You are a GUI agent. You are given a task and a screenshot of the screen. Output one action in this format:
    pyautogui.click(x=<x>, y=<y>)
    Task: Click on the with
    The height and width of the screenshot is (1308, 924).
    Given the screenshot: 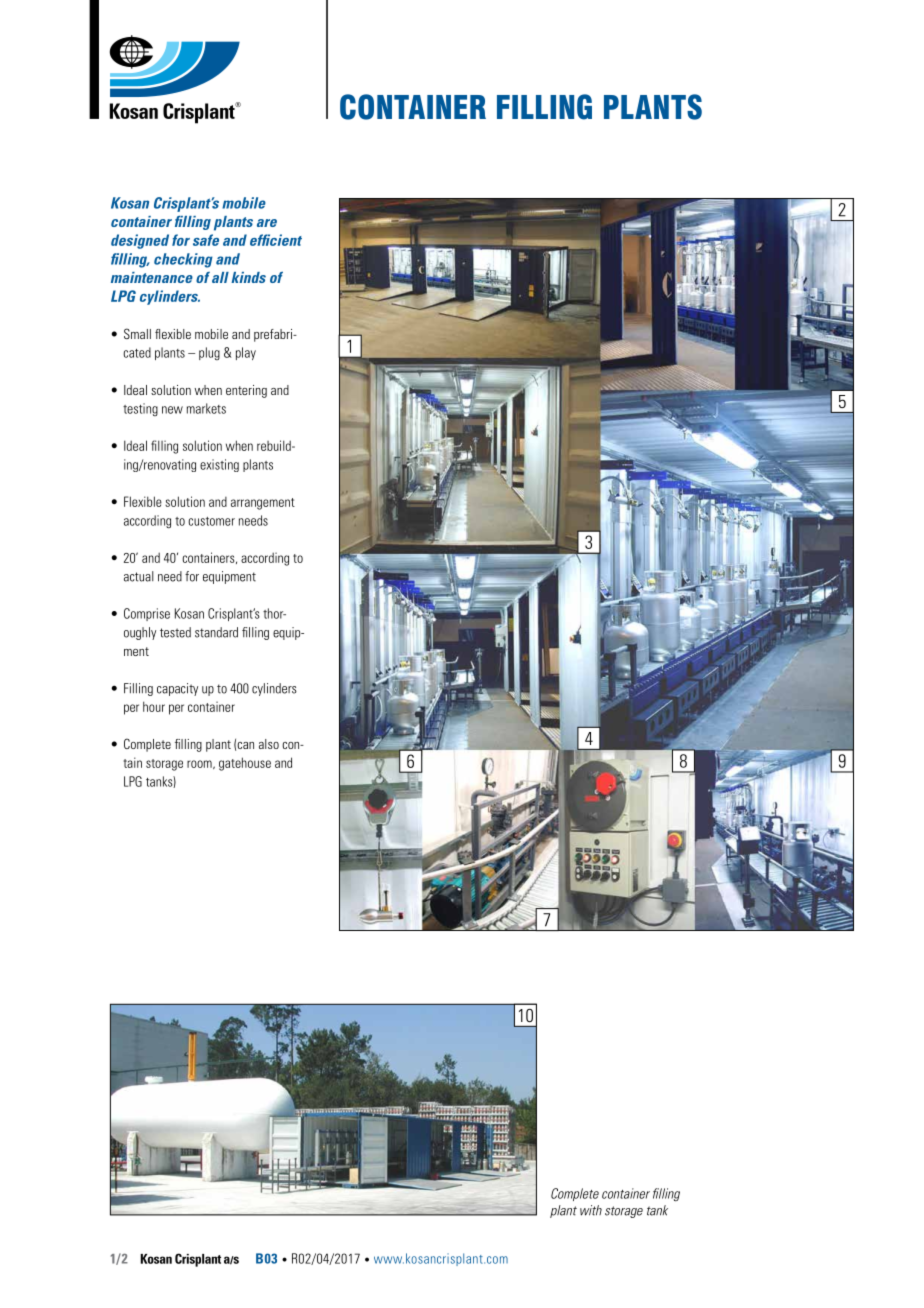 What is the action you would take?
    pyautogui.click(x=591, y=1210)
